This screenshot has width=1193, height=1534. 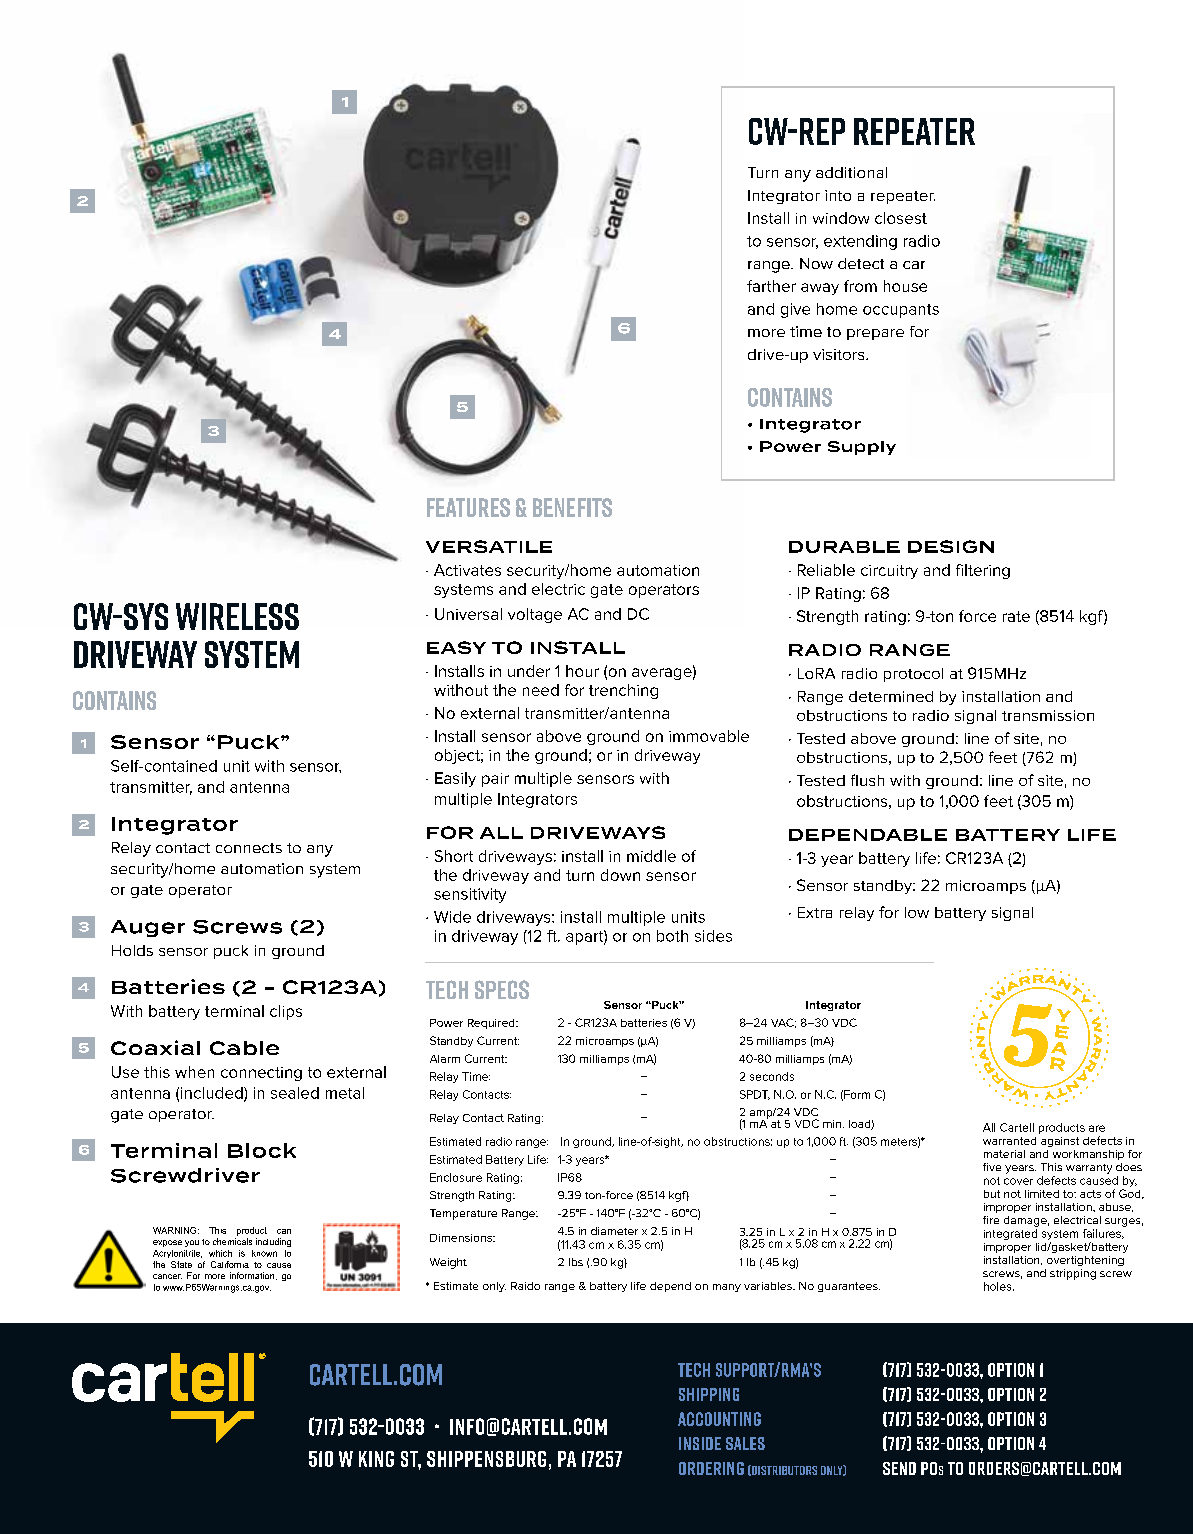 I want to click on farther, so click(x=771, y=286).
